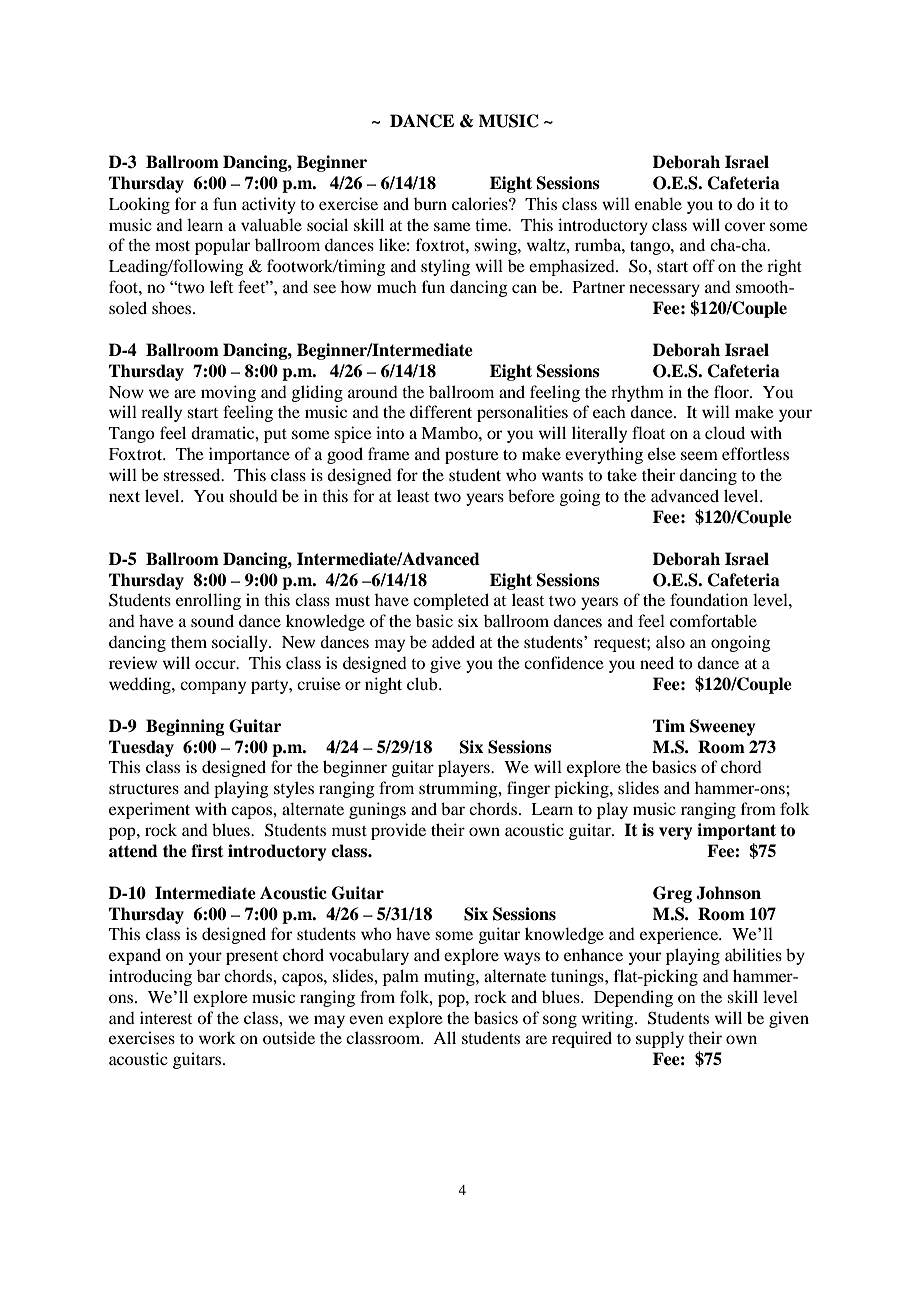  Describe the element at coordinates (441, 411) in the page. I see `different` at that location.
